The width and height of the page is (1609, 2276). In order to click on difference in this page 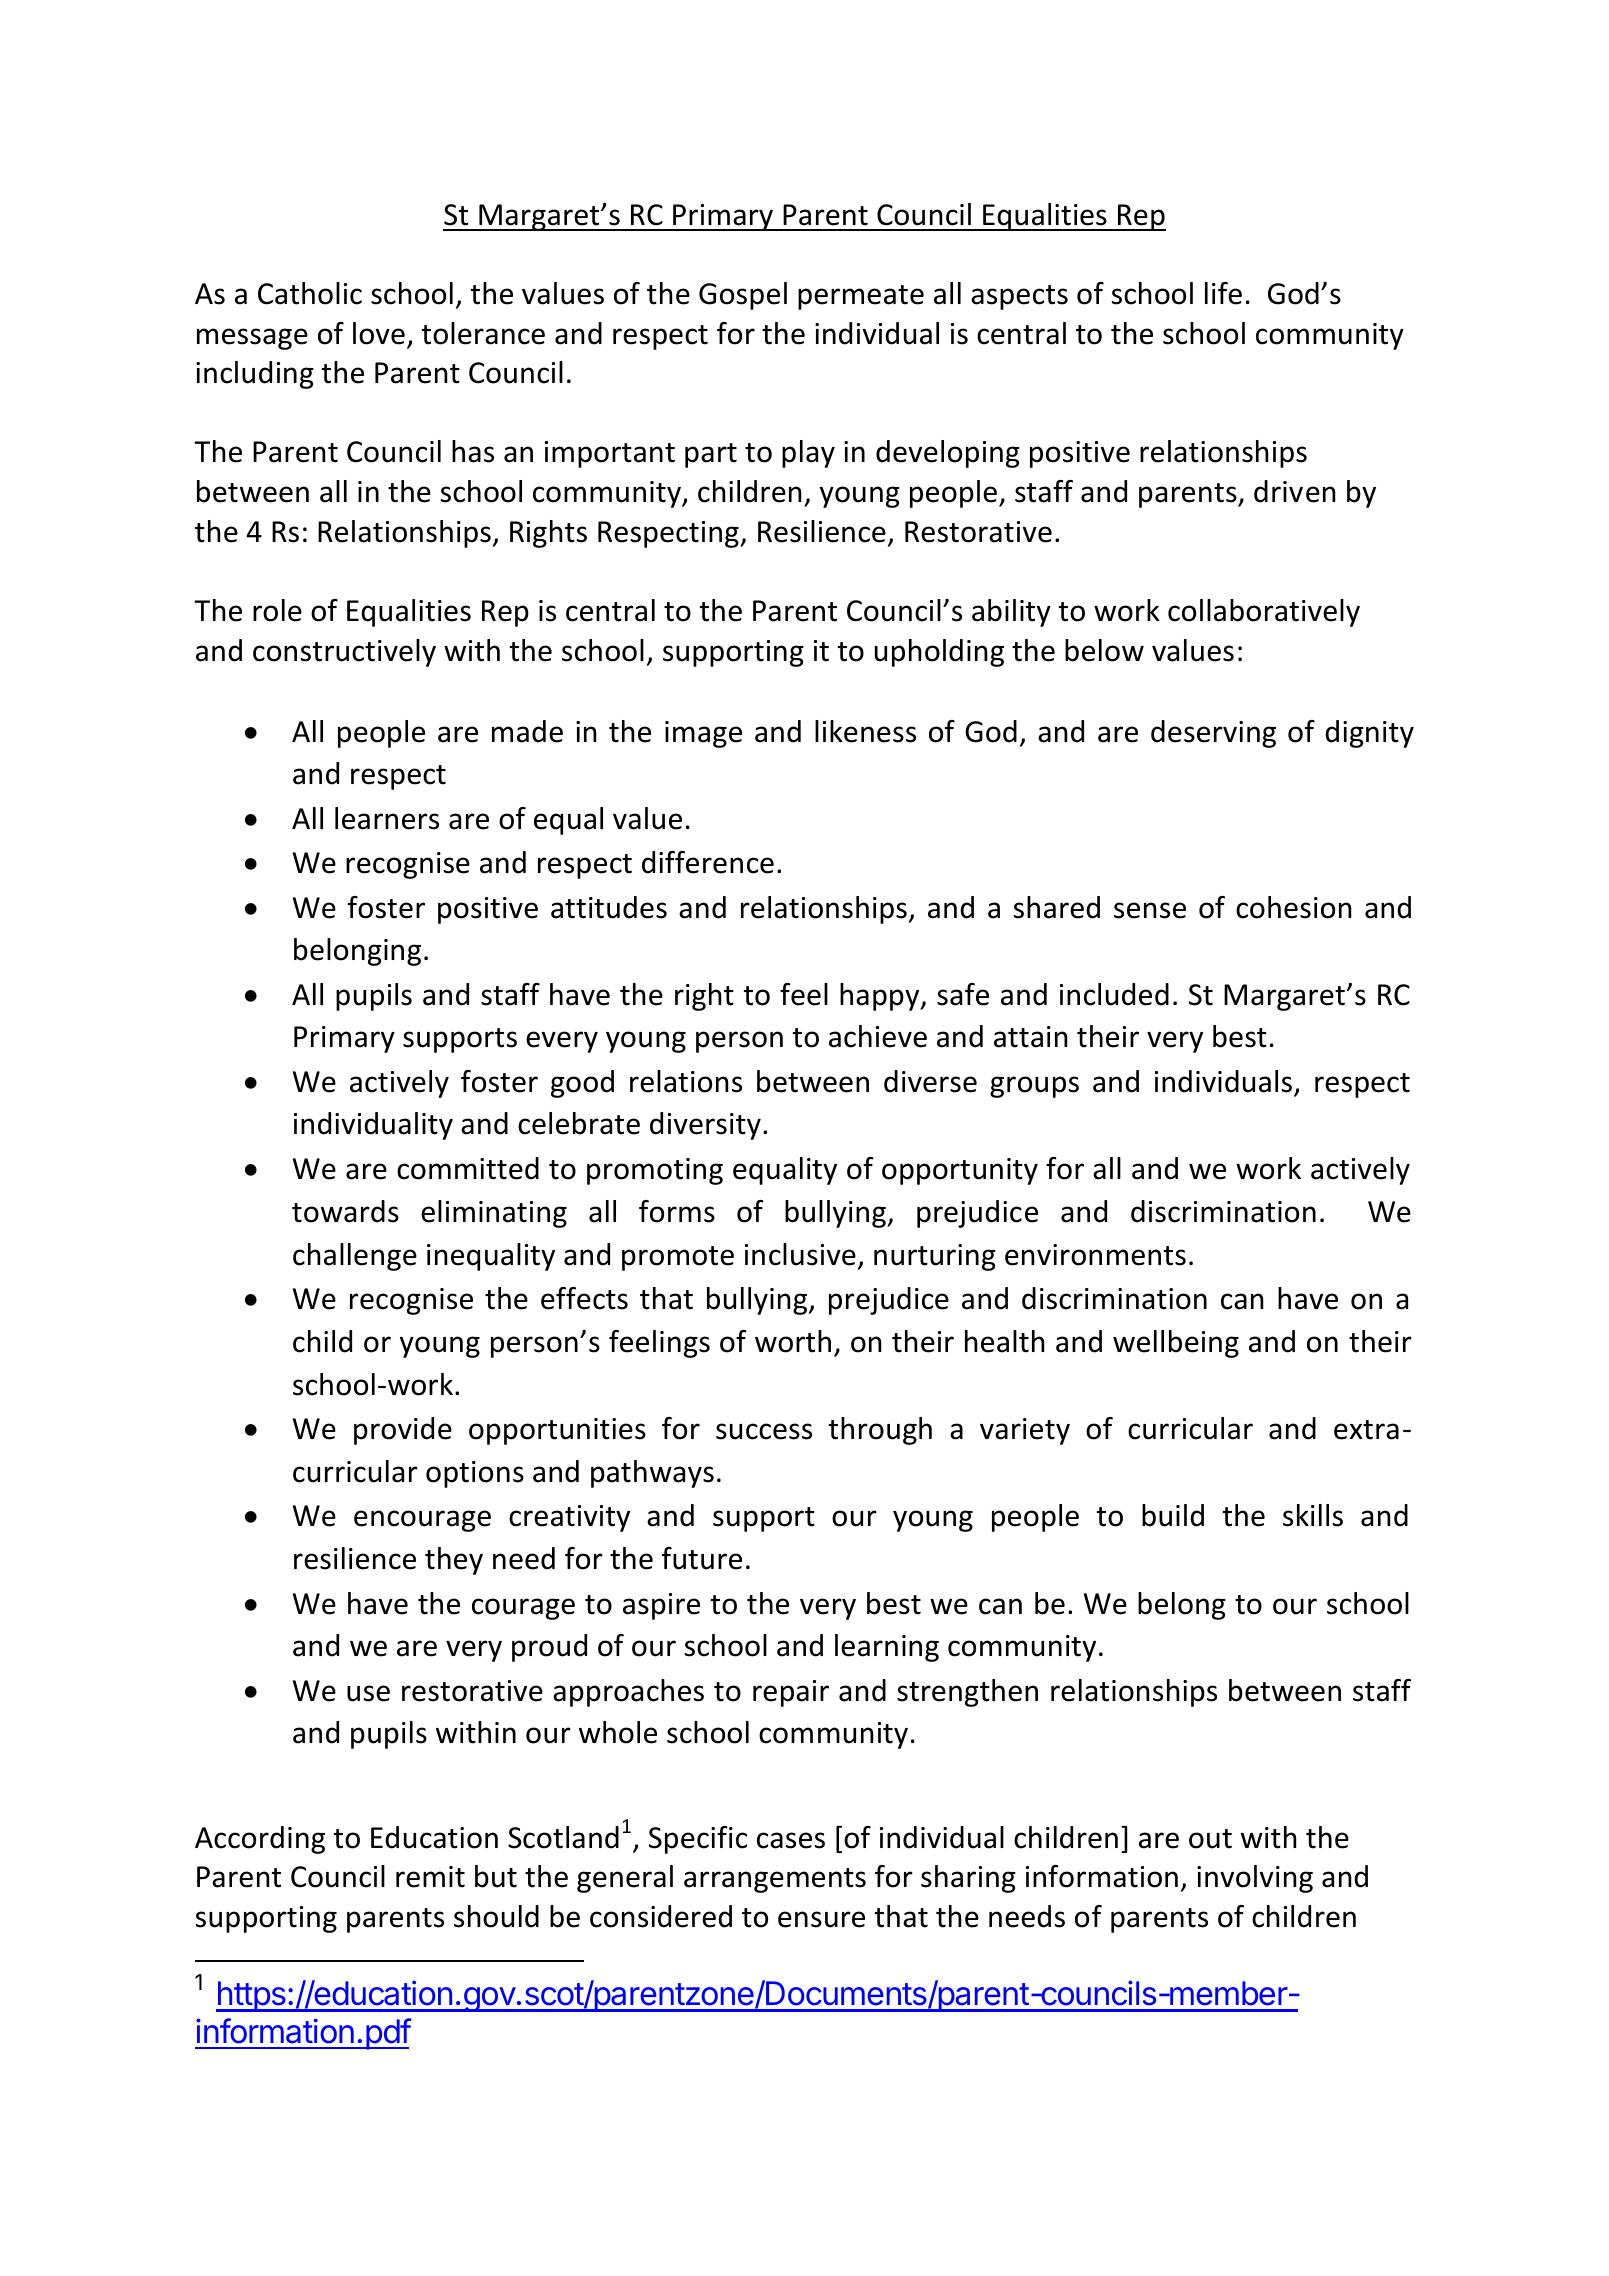, I will do `click(708, 862)`.
